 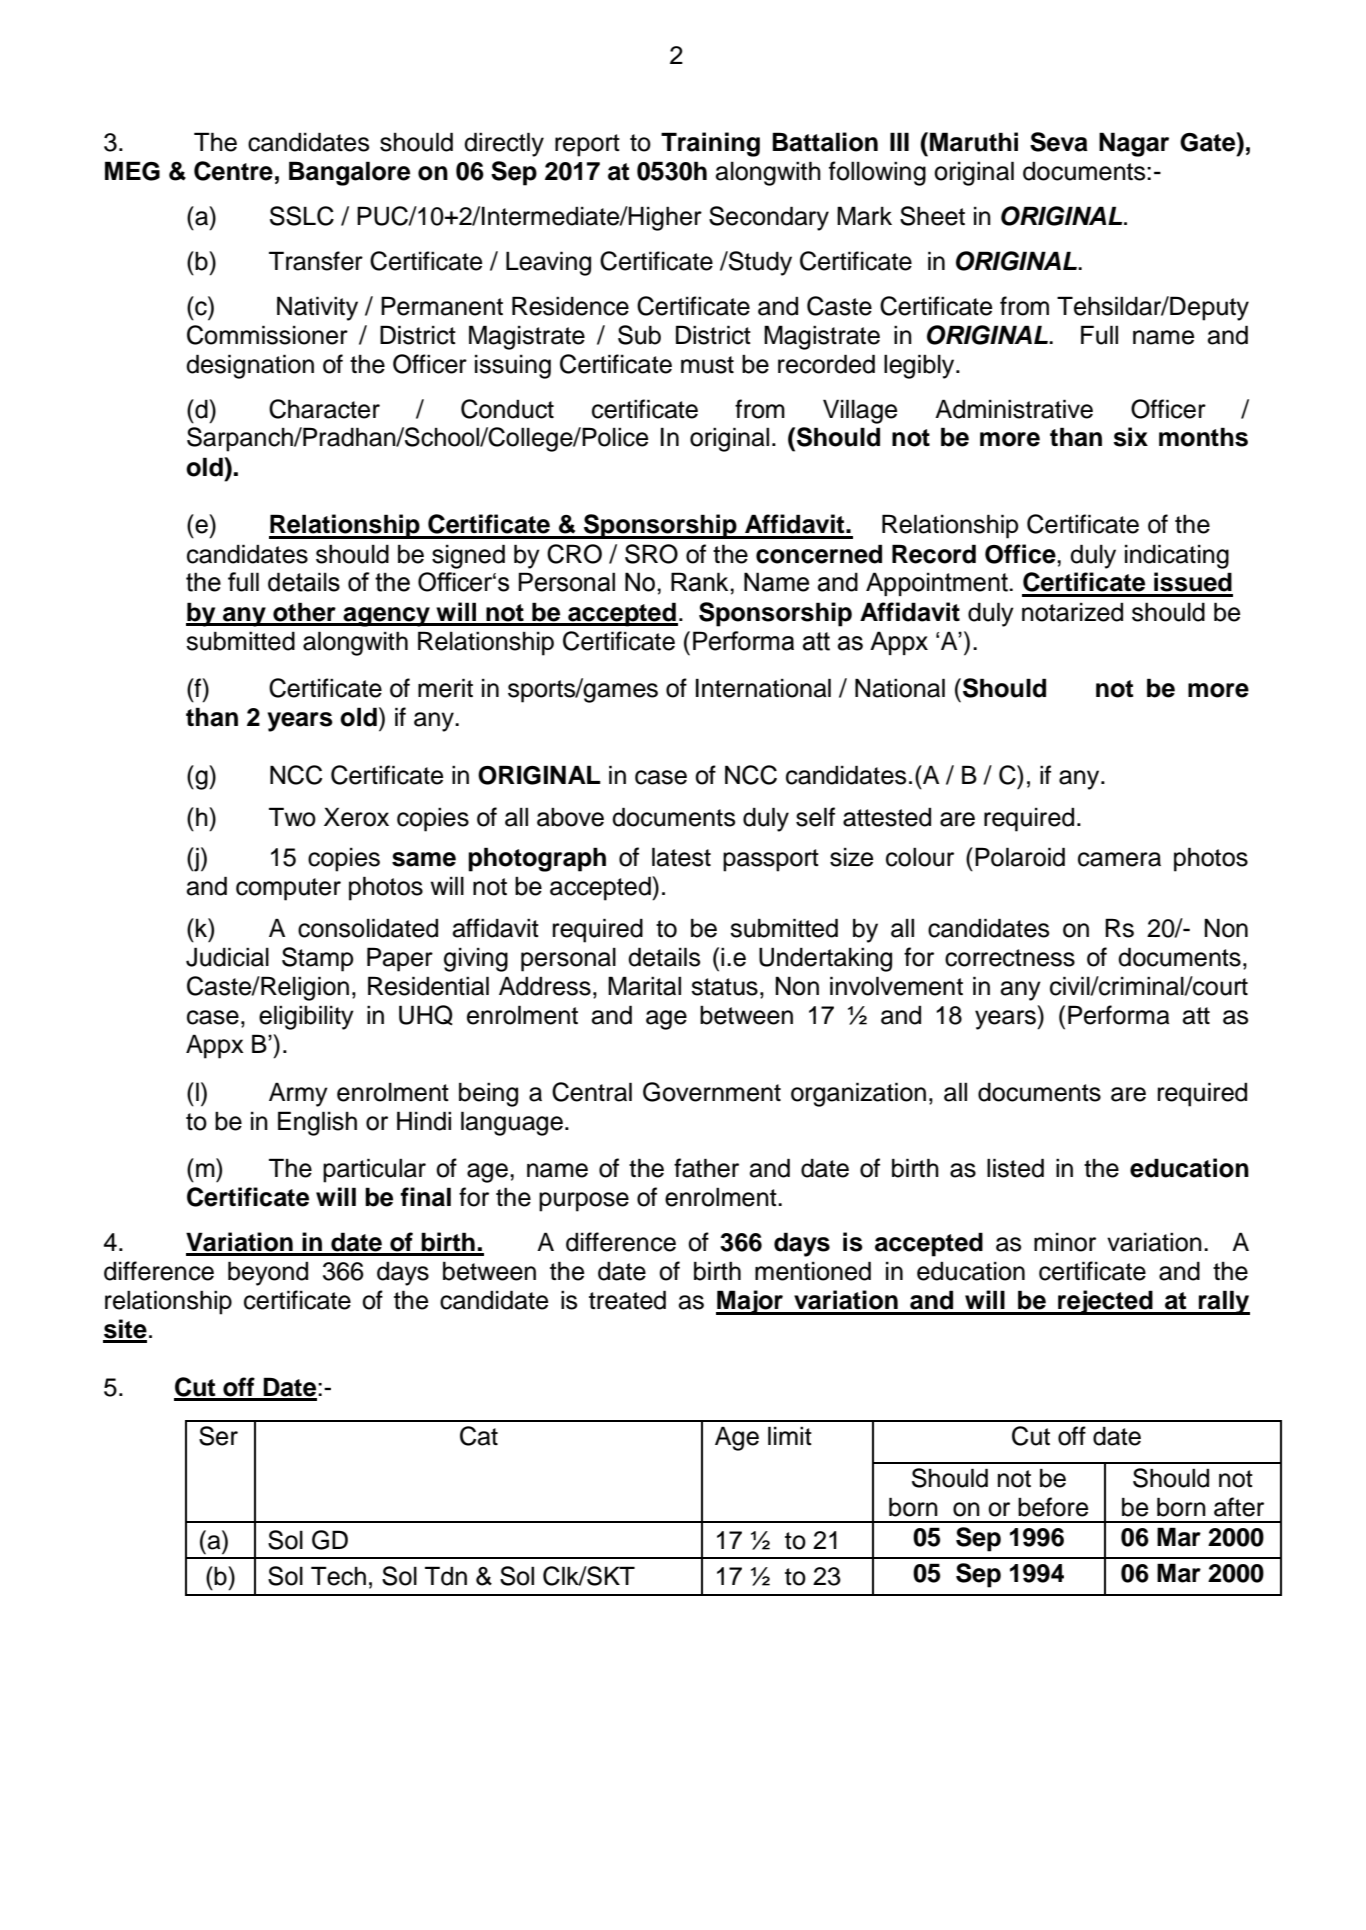 I want to click on Seva, so click(x=1059, y=142).
